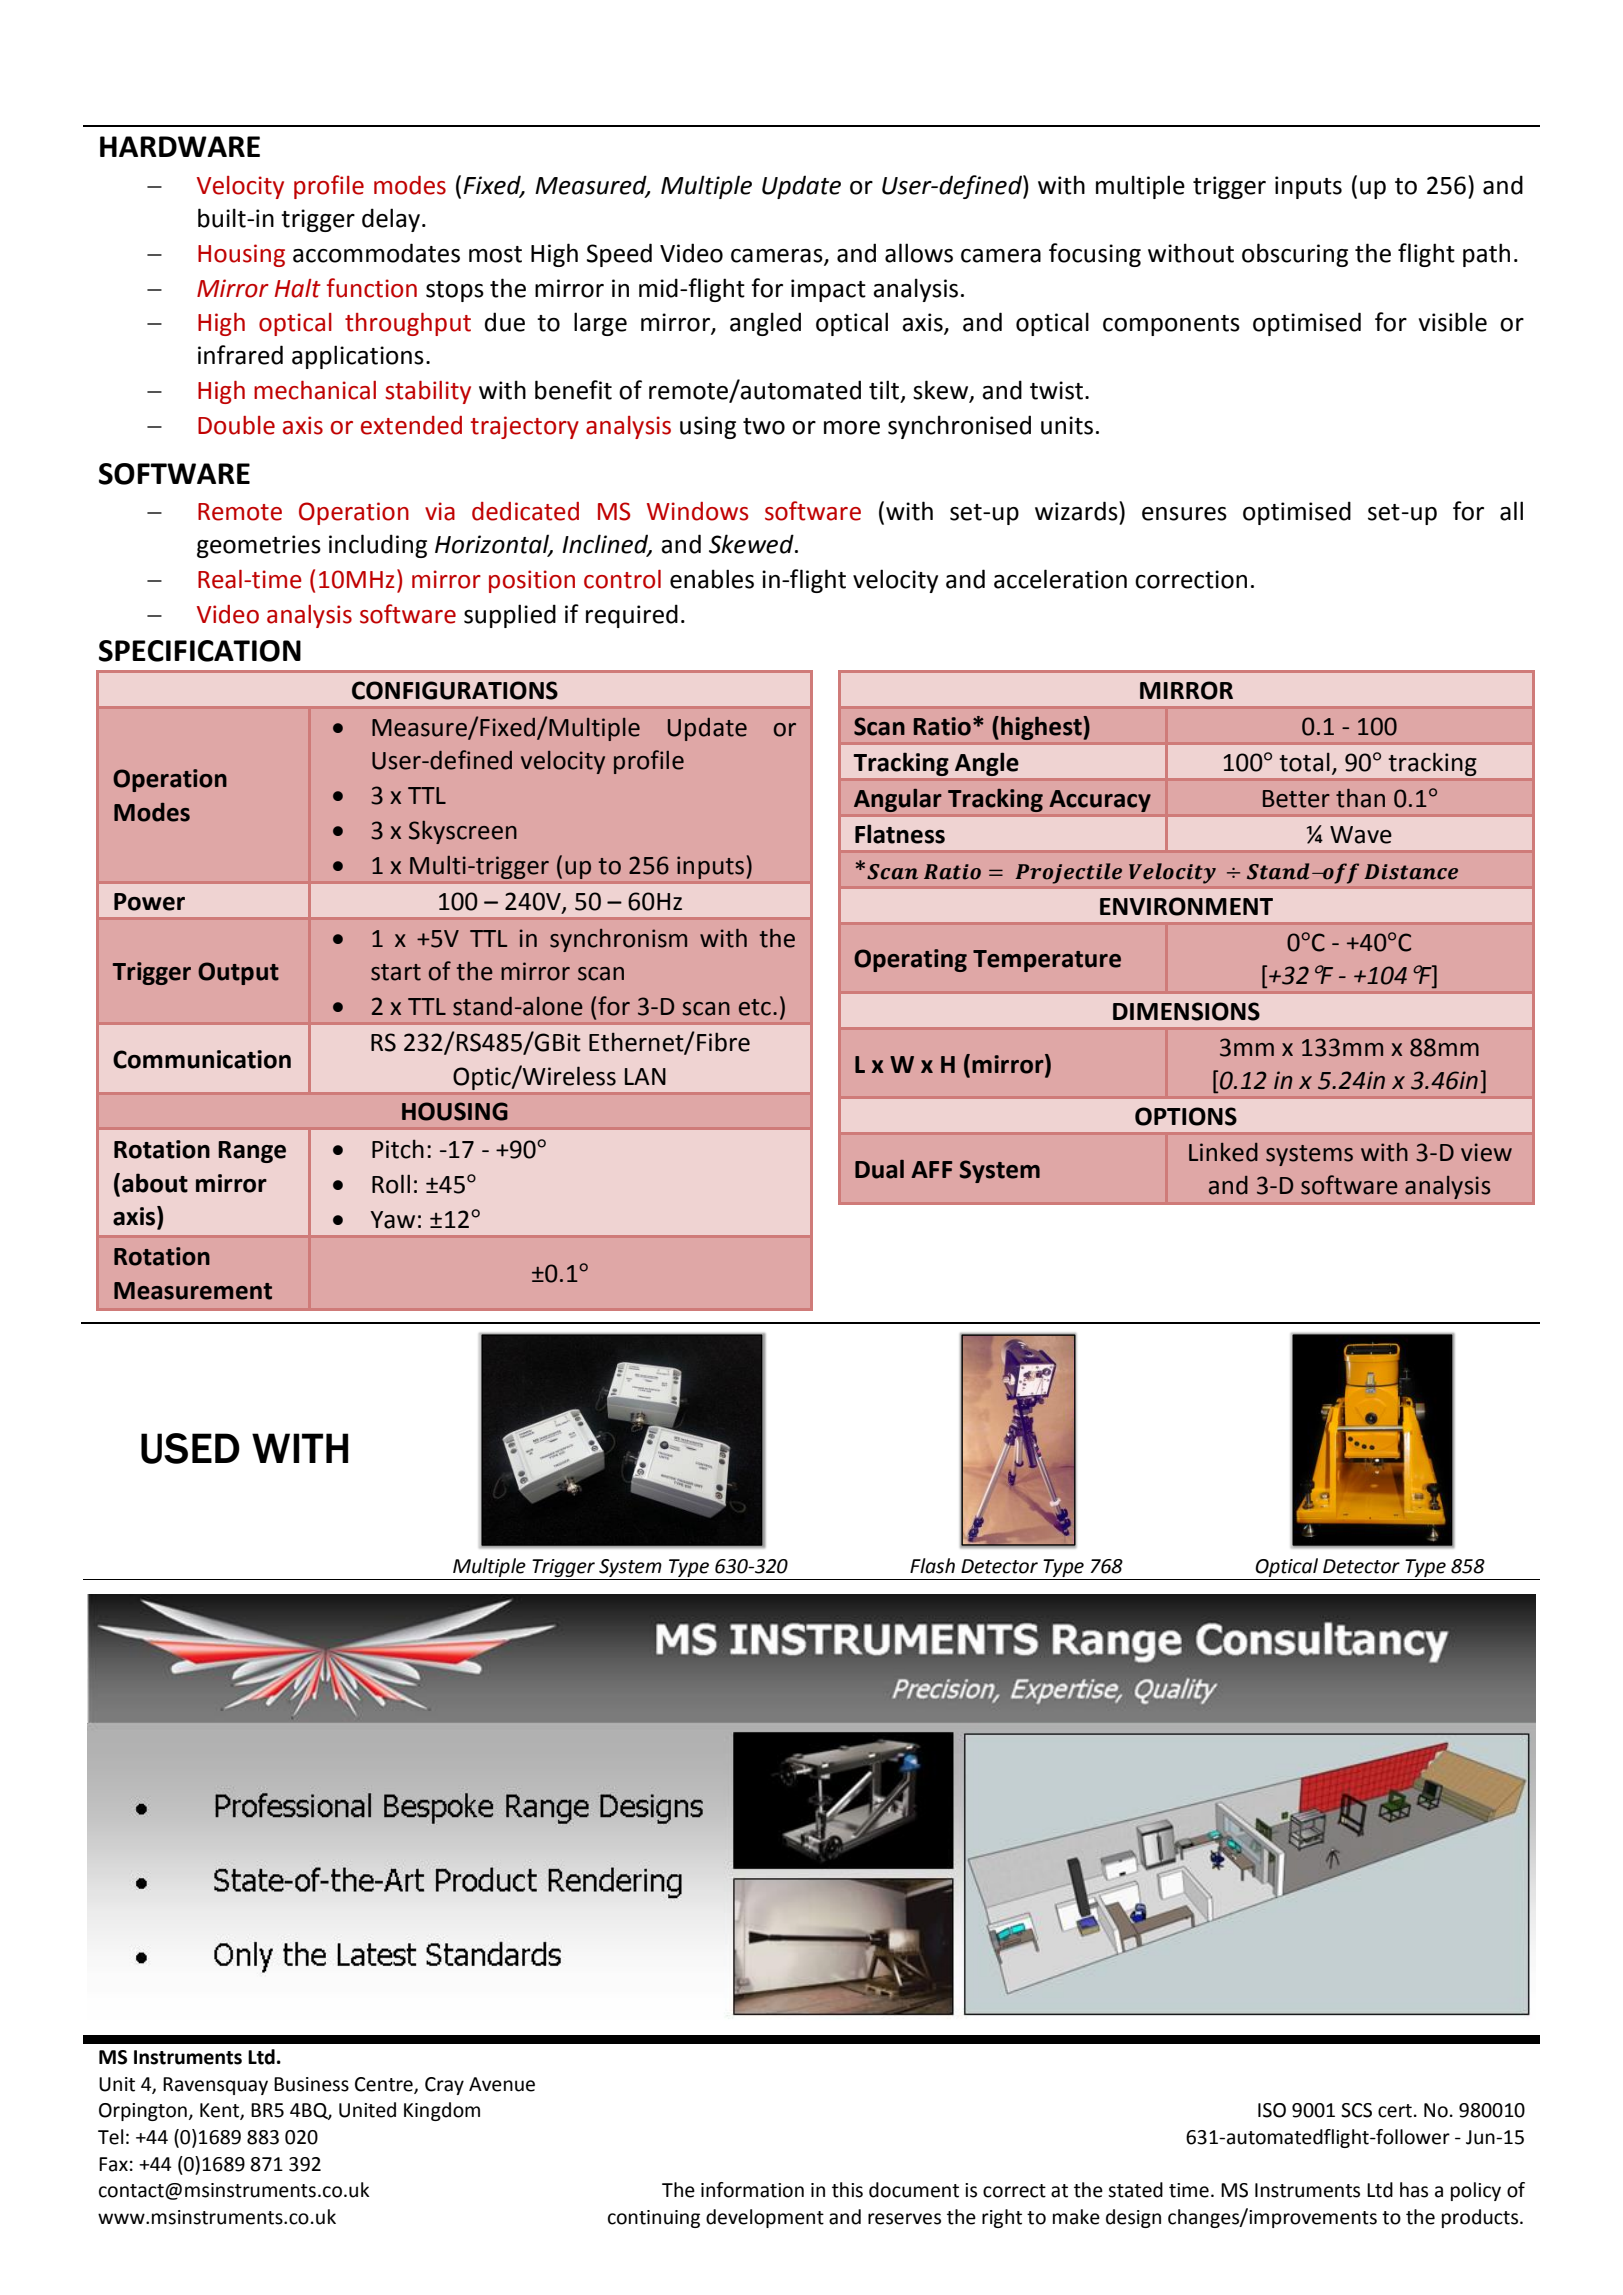  What do you see at coordinates (828, 290) in the screenshot?
I see `impact` at bounding box center [828, 290].
